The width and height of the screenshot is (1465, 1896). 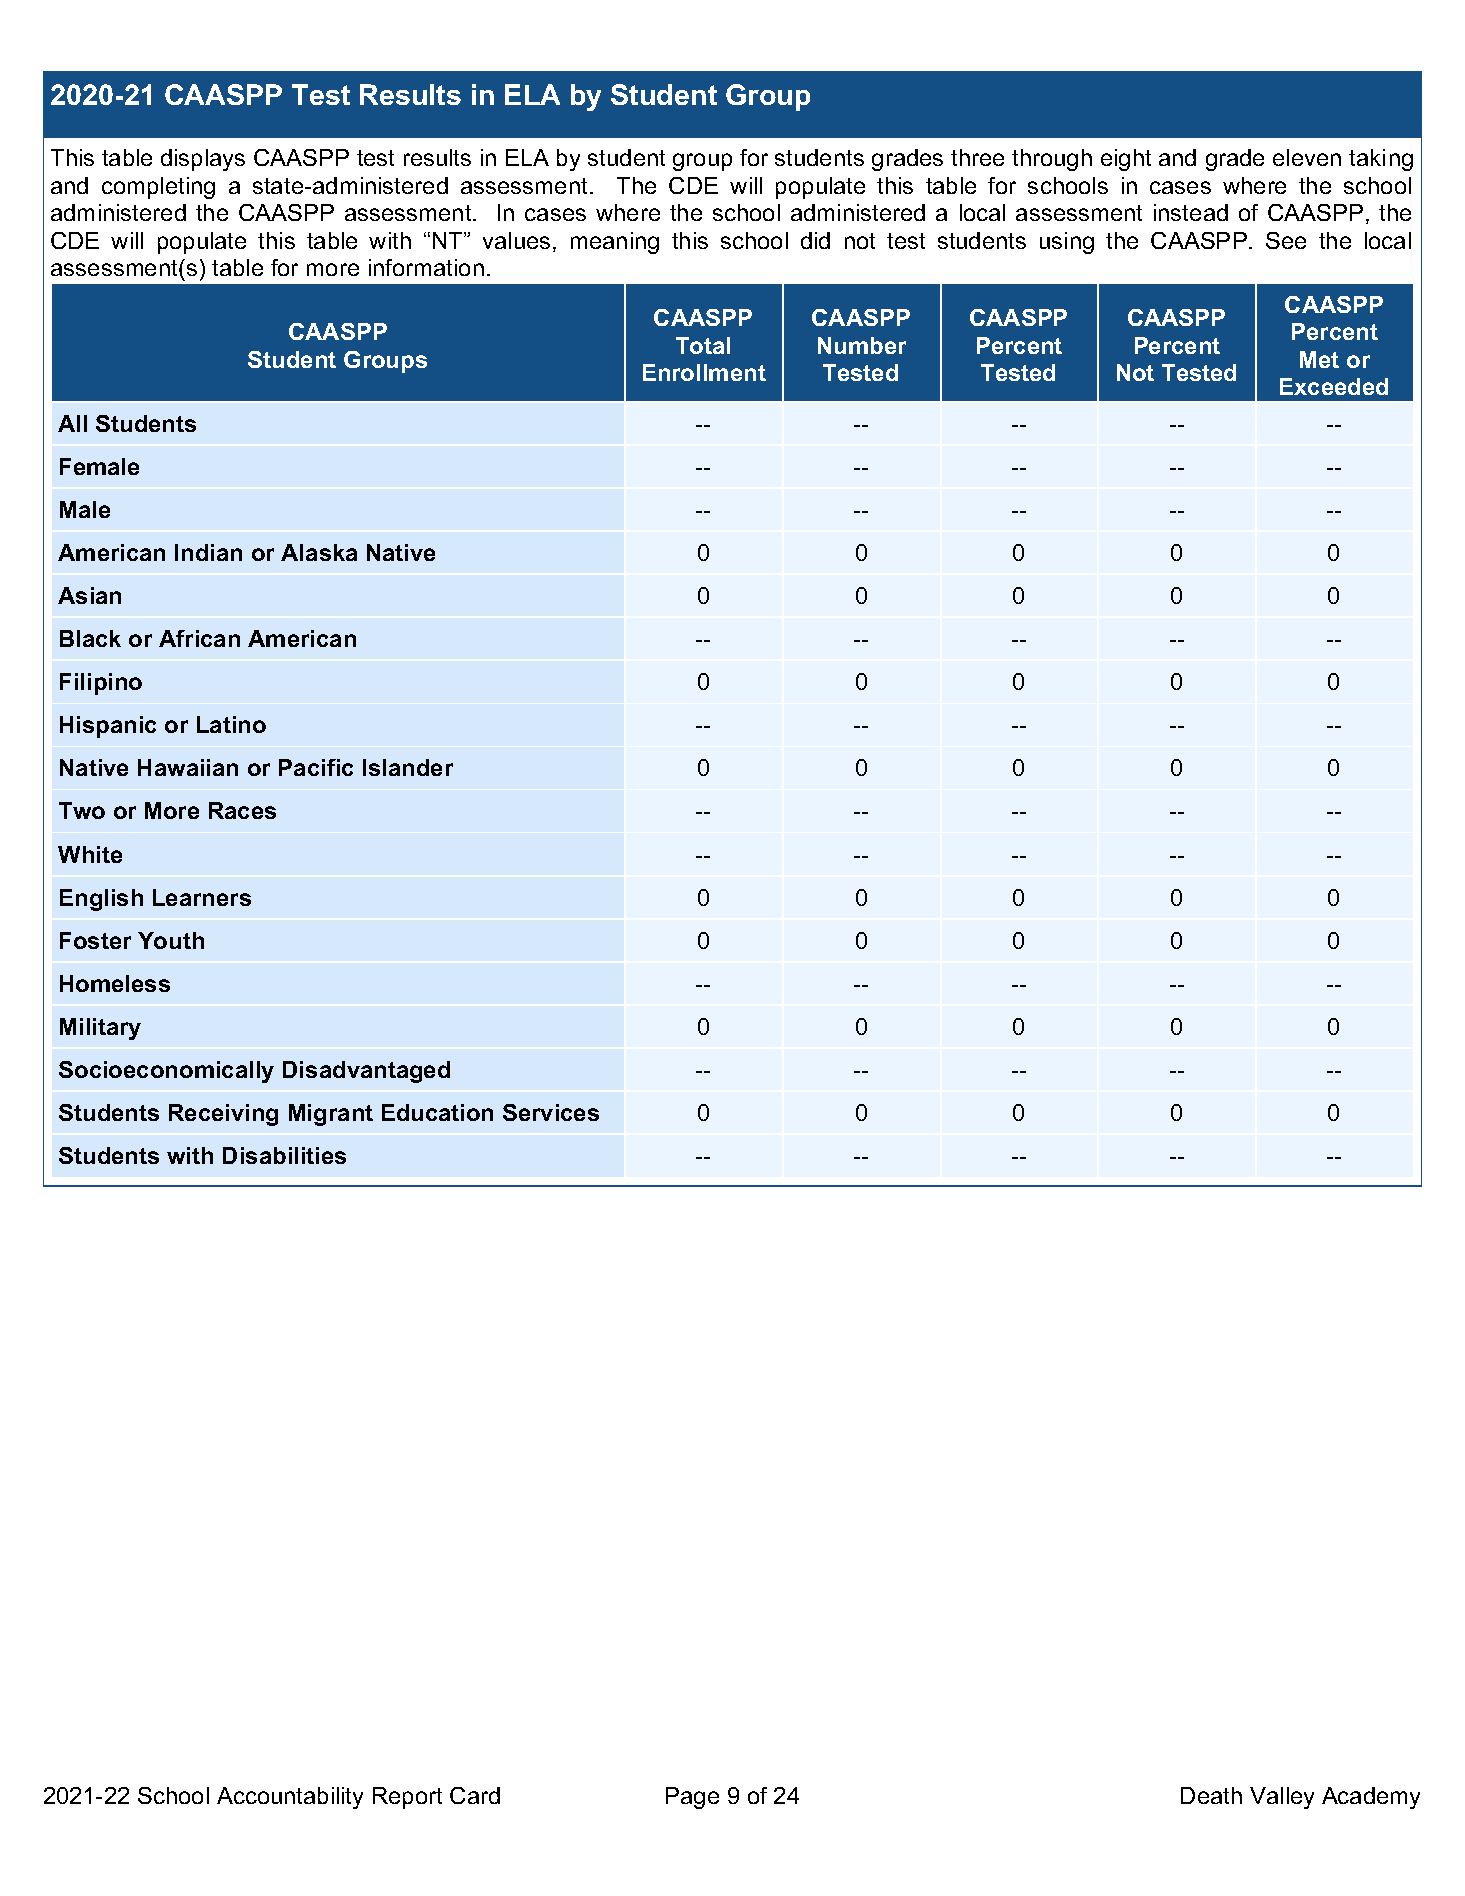 What do you see at coordinates (408, 767) in the screenshot?
I see `Islander` at bounding box center [408, 767].
